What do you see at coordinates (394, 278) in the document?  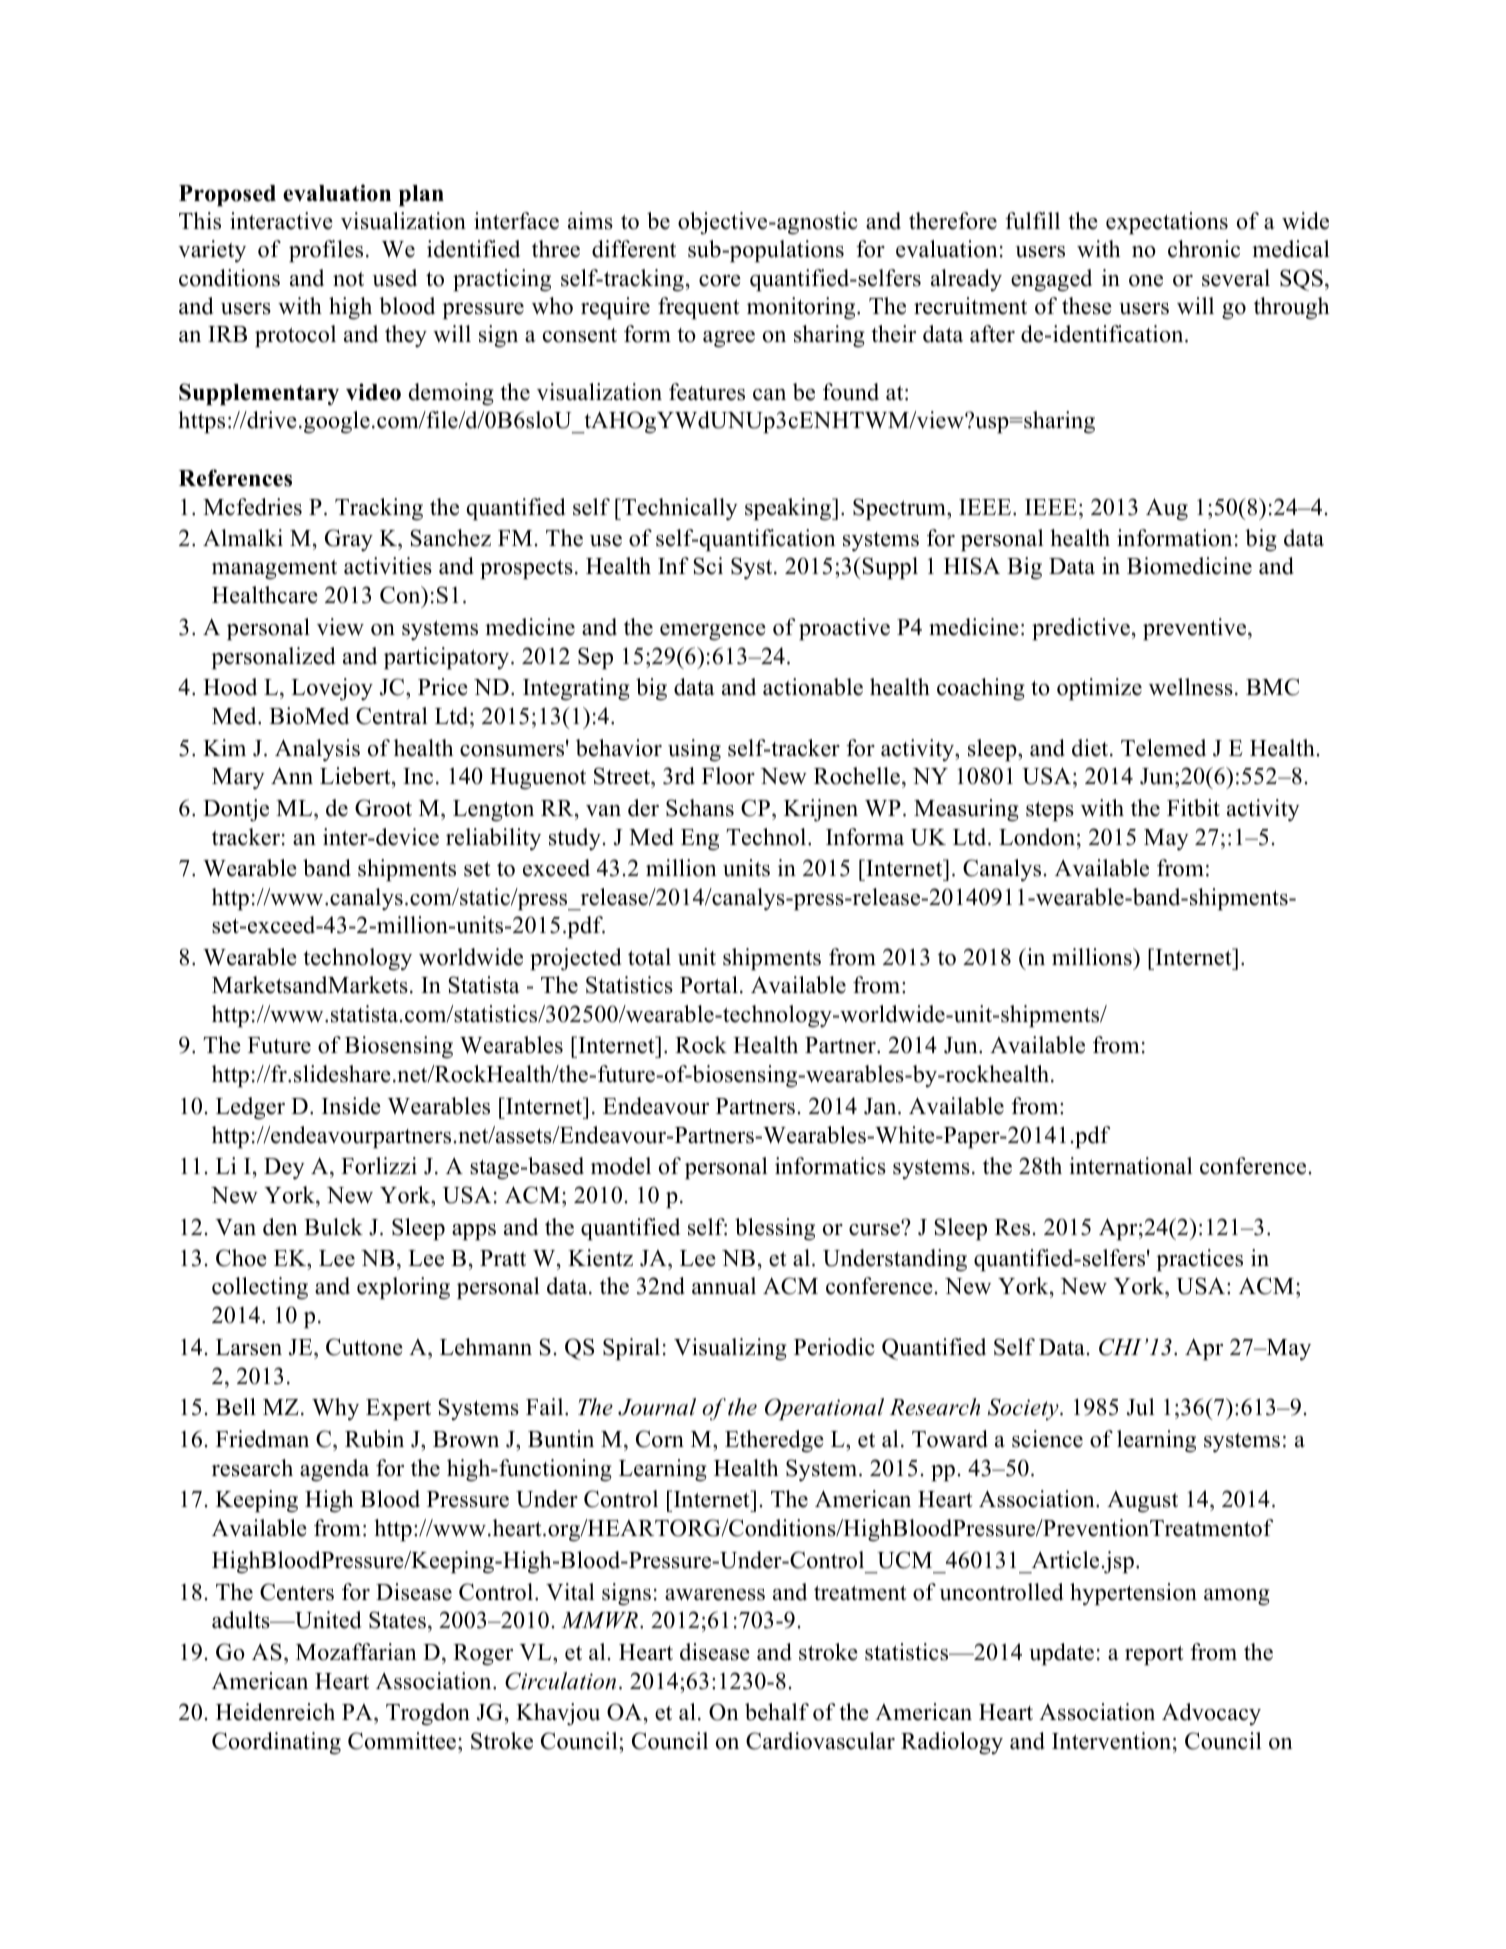 I see `used` at bounding box center [394, 278].
